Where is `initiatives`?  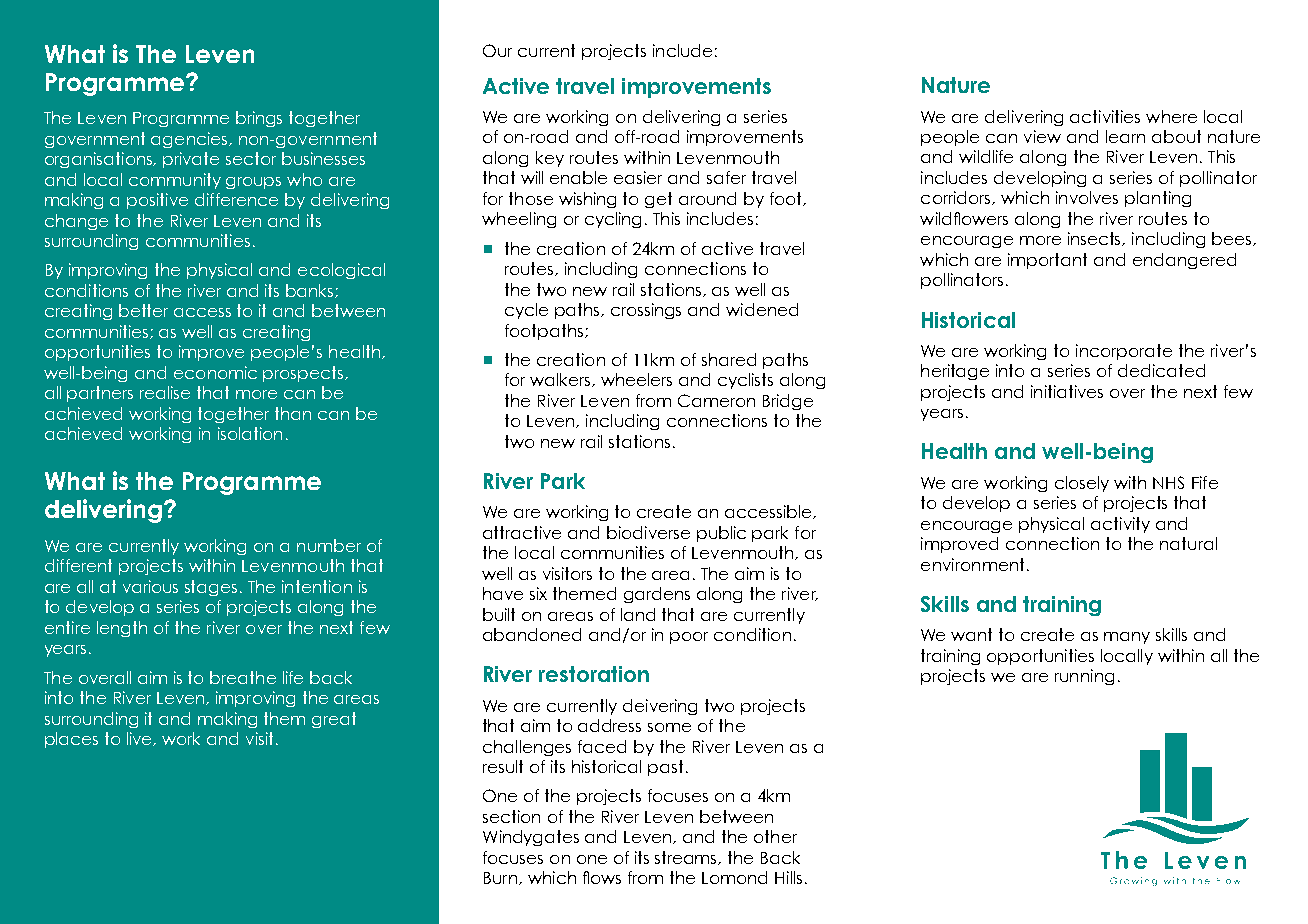
initiatives is located at coordinates (1067, 391).
